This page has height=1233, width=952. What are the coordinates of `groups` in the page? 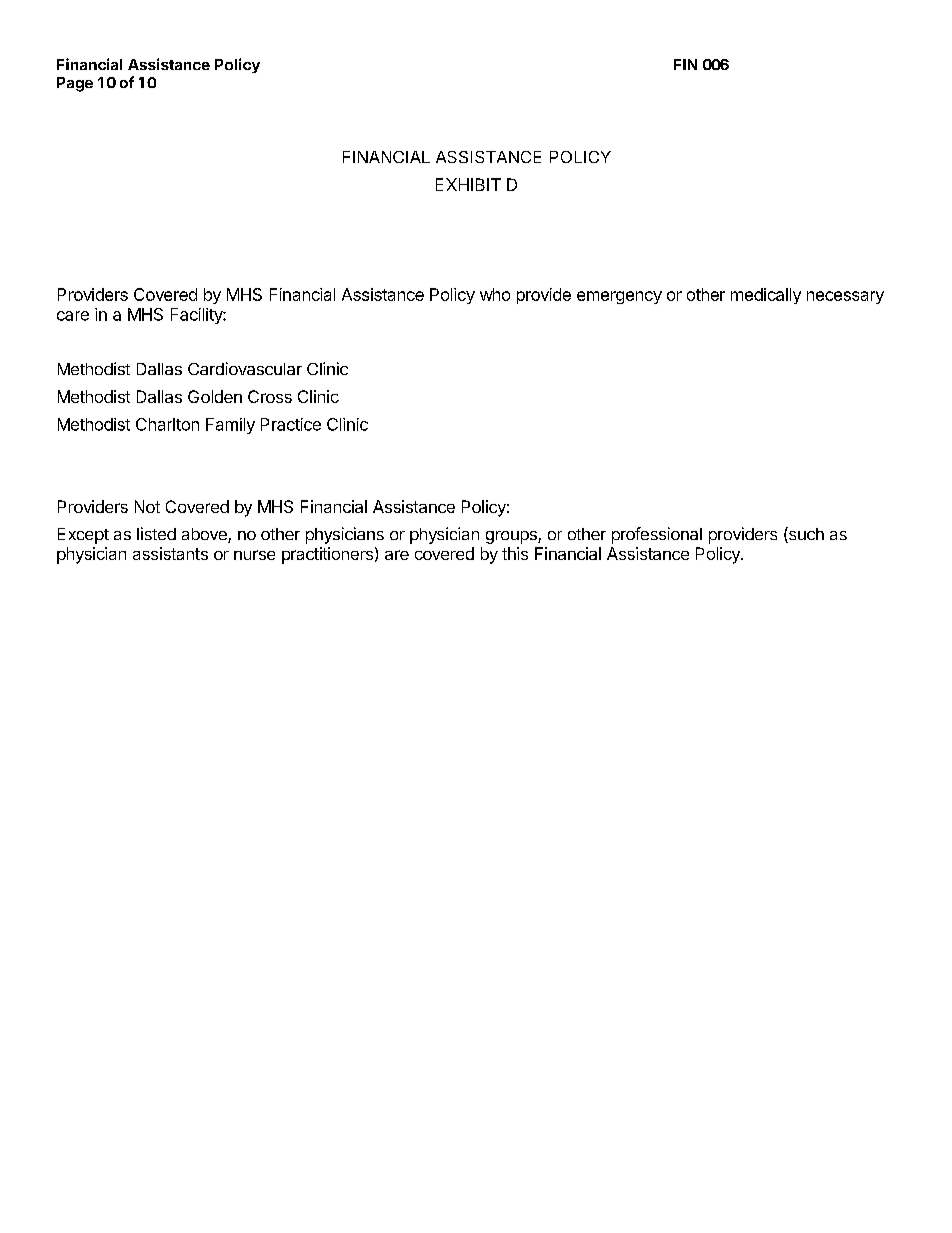 It's located at (512, 537).
